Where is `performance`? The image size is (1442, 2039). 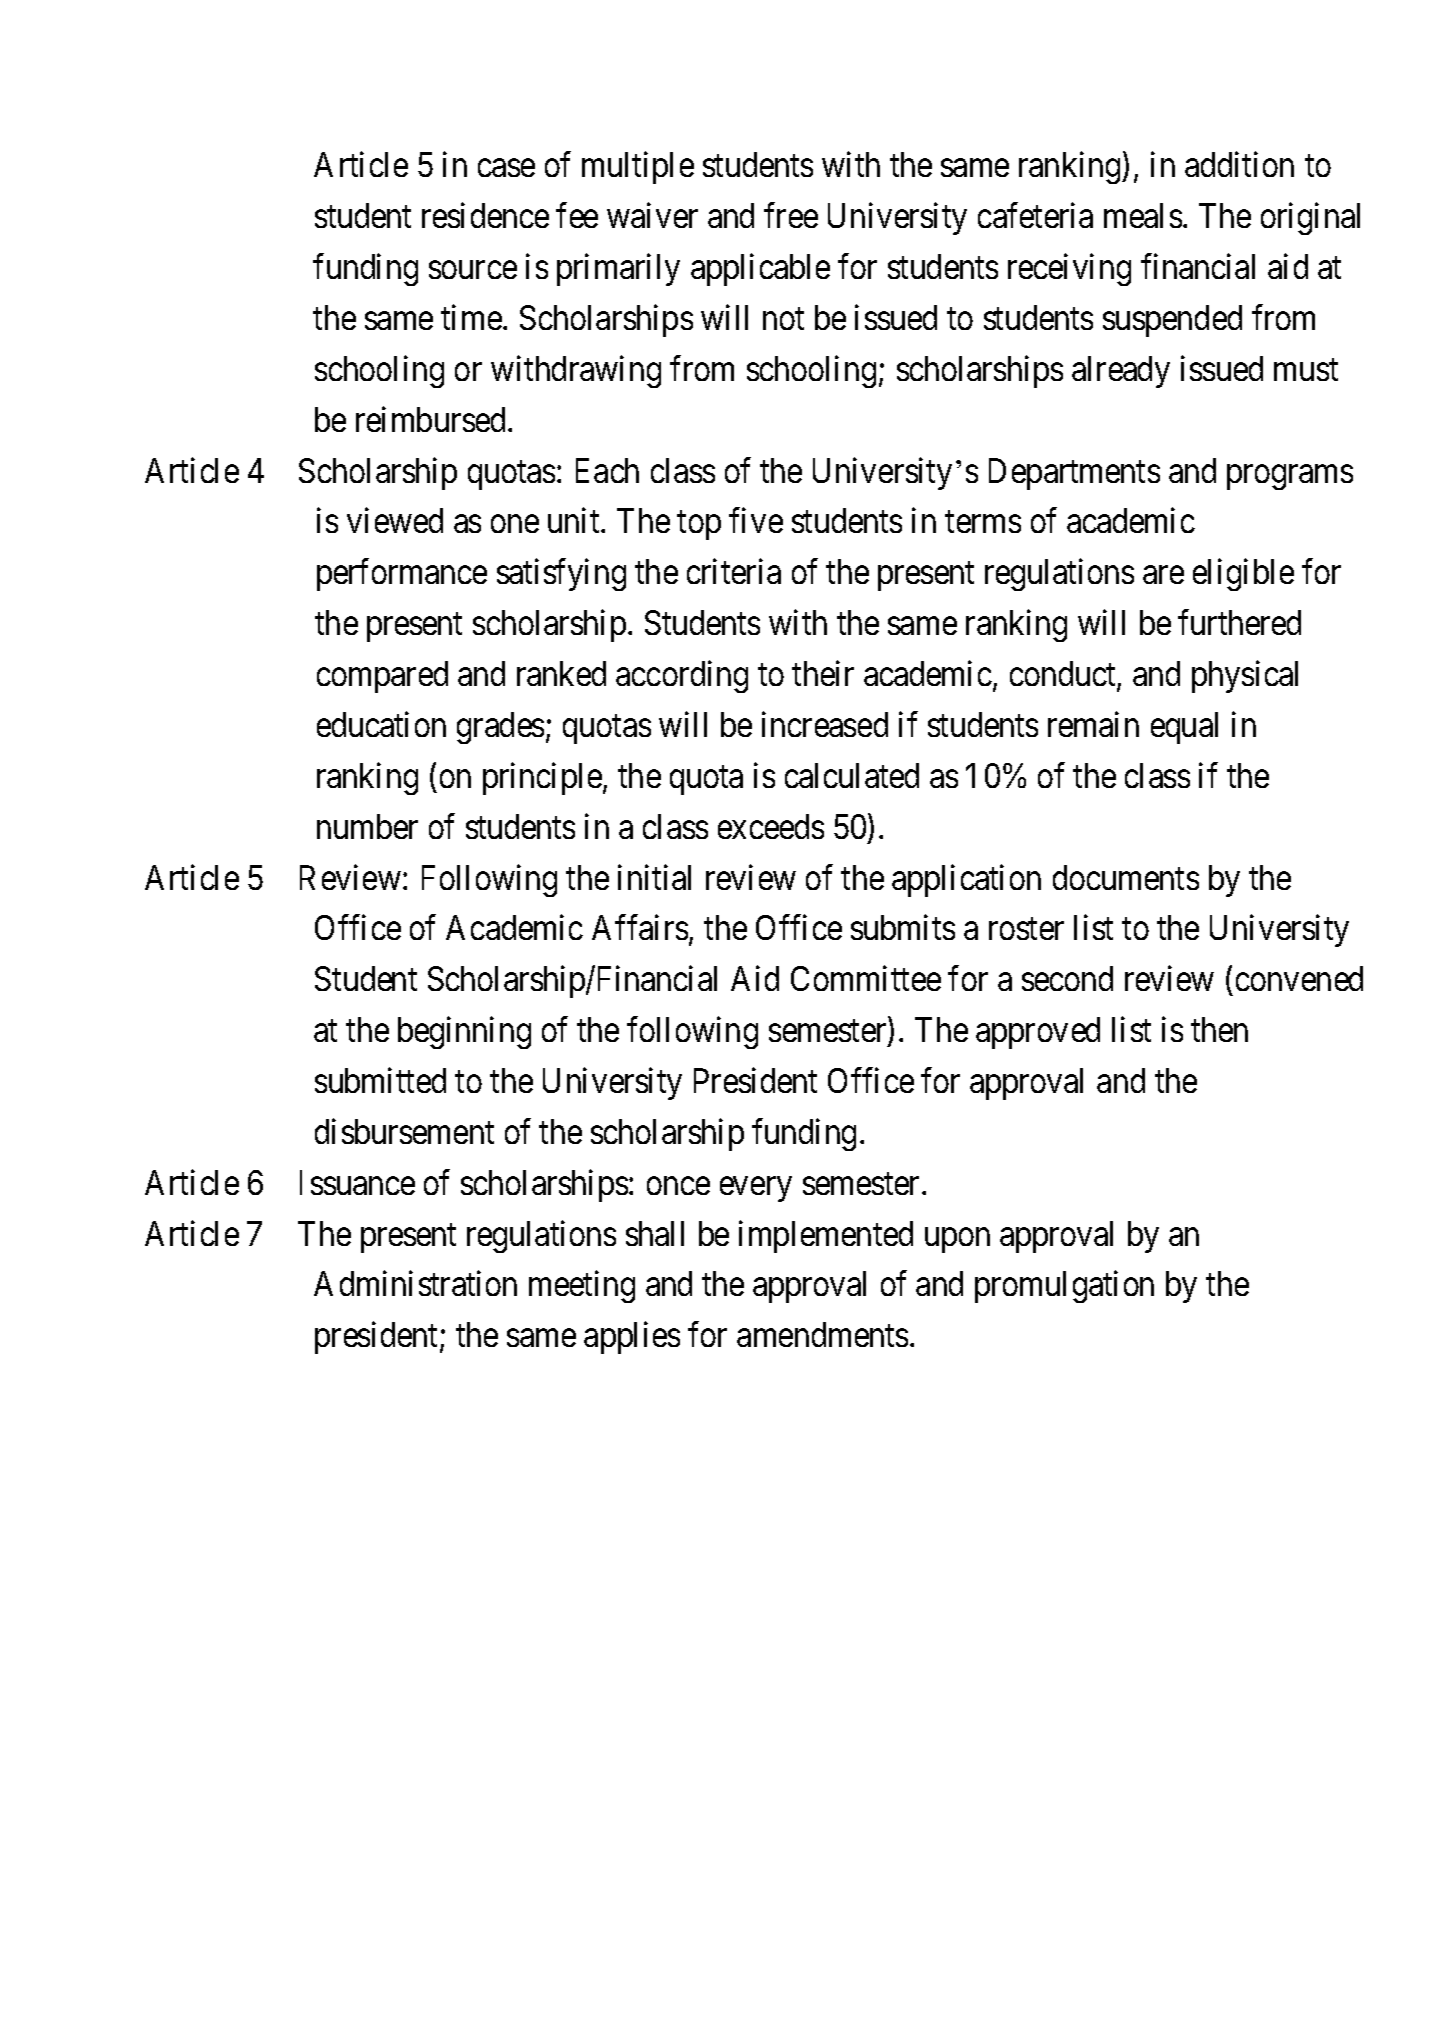 performance is located at coordinates (402, 575).
